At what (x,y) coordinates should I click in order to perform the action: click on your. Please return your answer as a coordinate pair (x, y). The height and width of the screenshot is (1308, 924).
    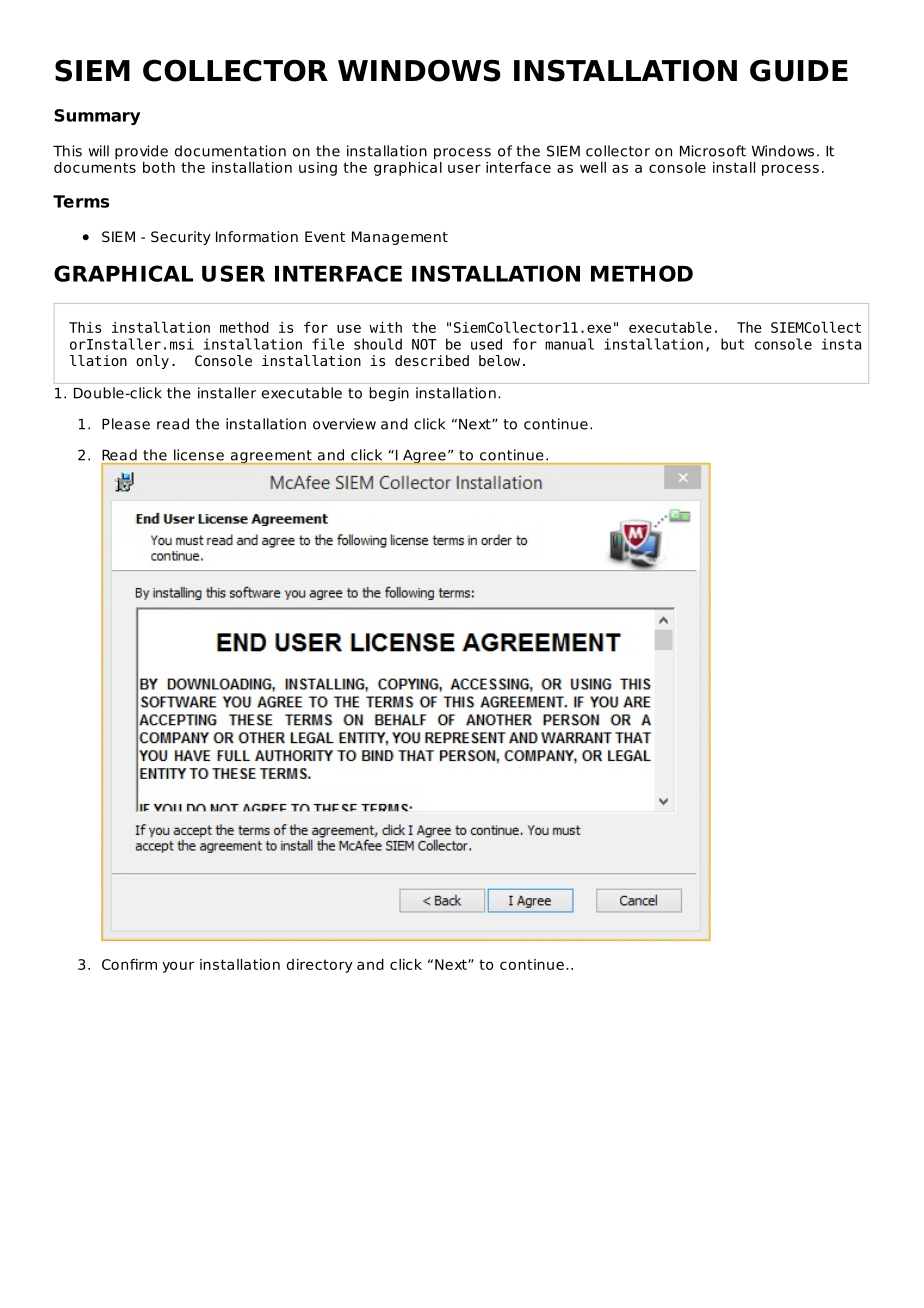
    Looking at the image, I should click on (178, 967).
